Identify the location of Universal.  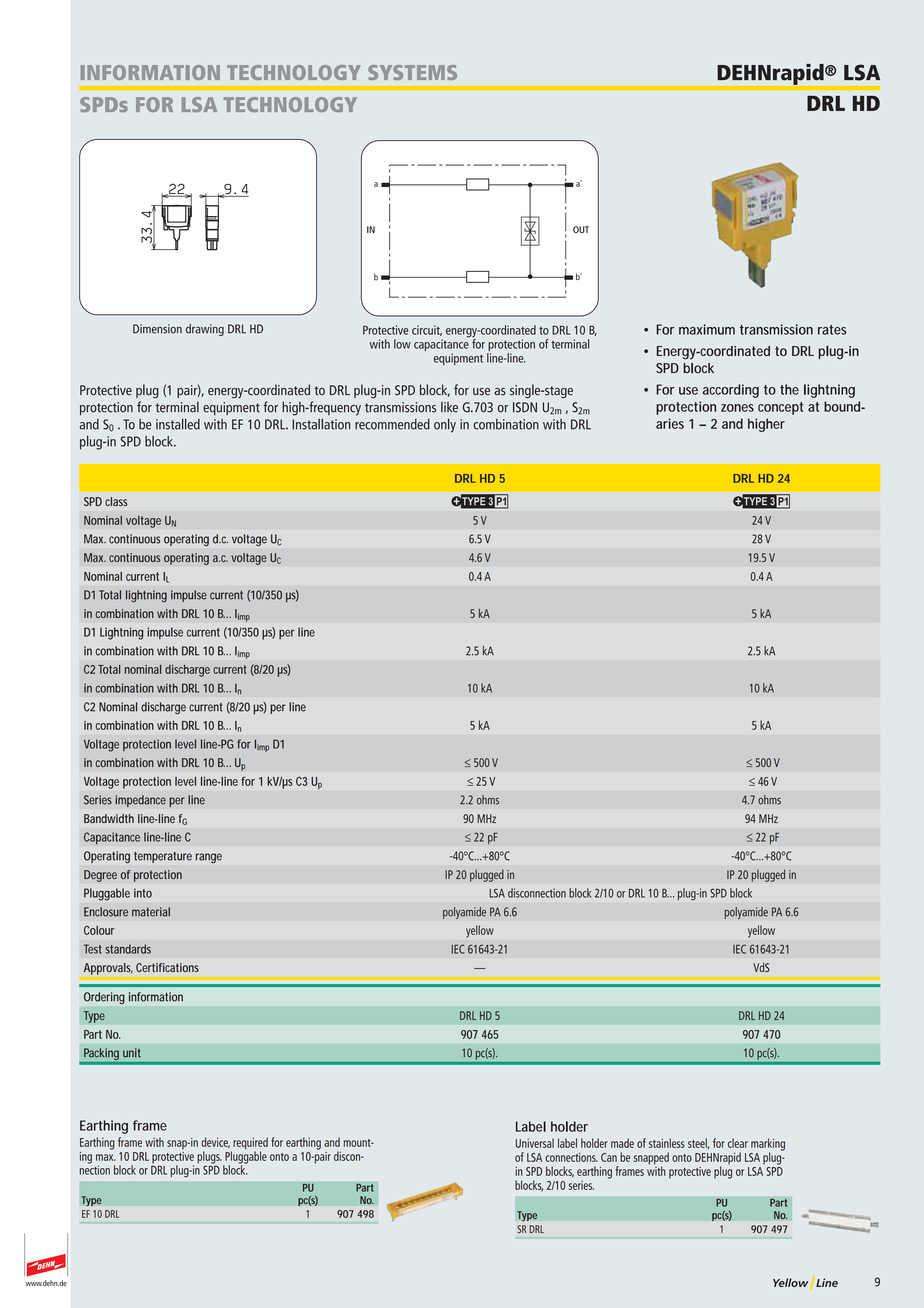
(535, 1143).
